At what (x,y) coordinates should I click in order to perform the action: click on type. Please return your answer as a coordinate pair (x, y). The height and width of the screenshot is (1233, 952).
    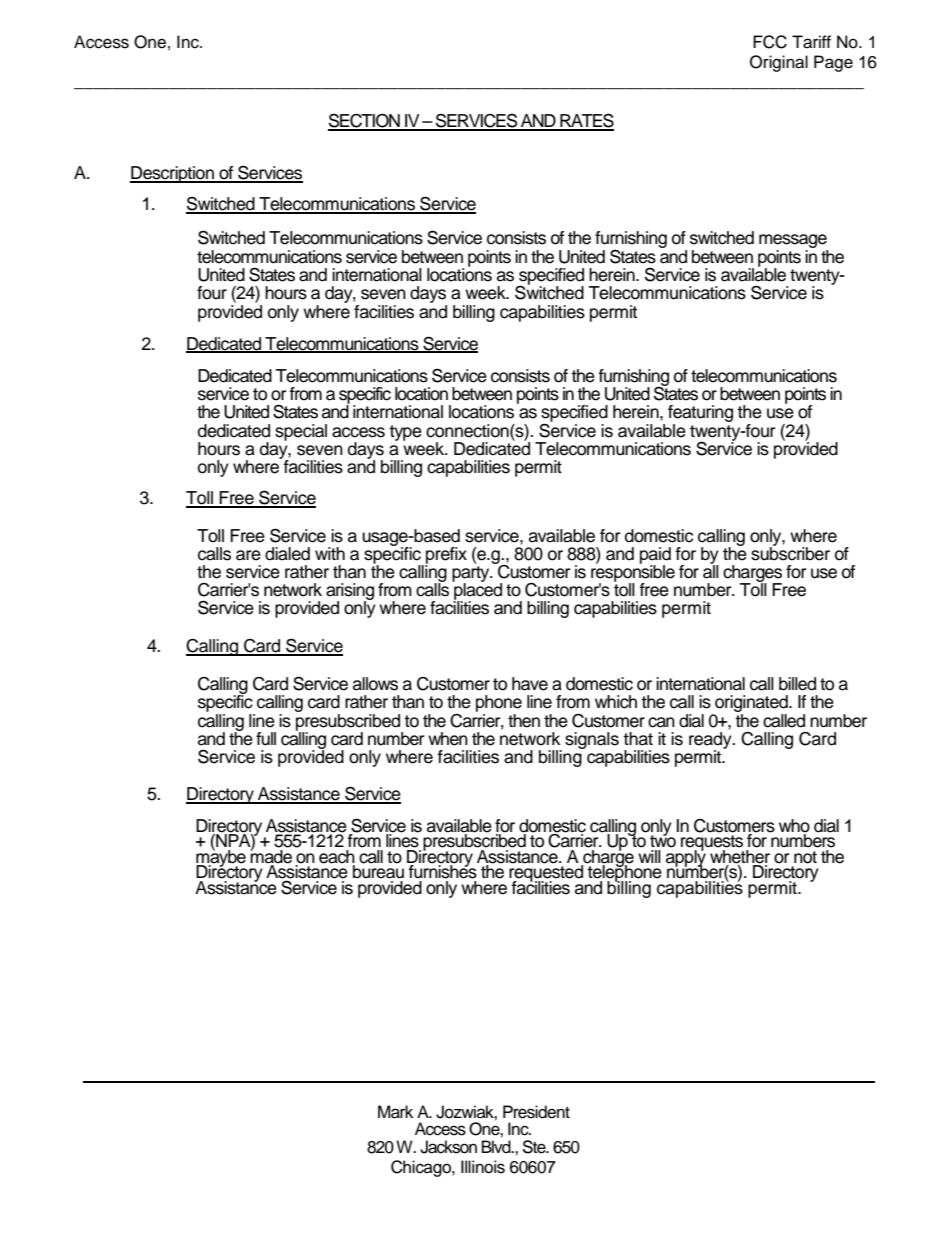
    Looking at the image, I should click on (405, 433).
